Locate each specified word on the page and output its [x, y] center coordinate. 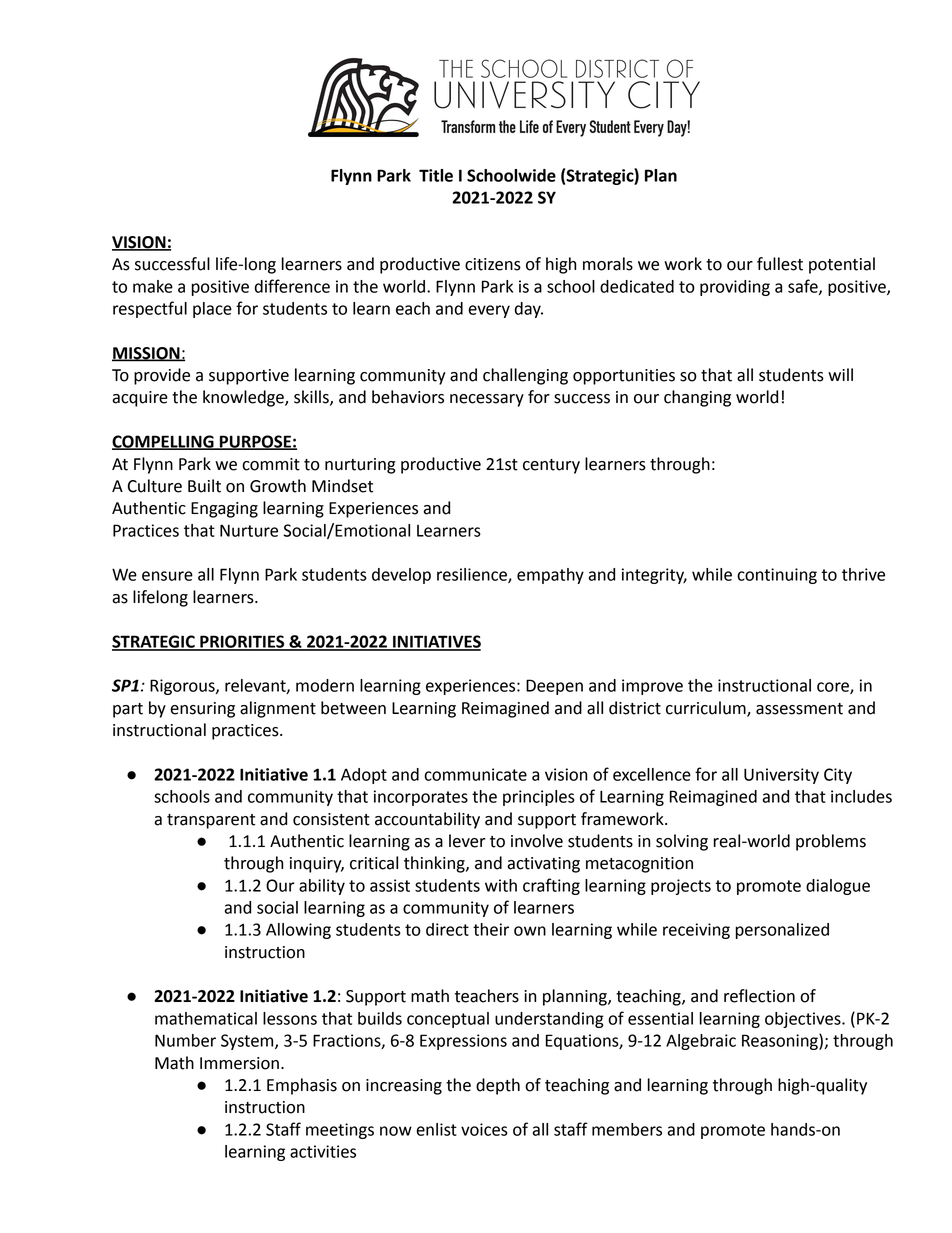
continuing [777, 576]
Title [436, 175]
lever [467, 841]
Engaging [224, 510]
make [153, 286]
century [551, 466]
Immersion [239, 1063]
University [781, 776]
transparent [211, 821]
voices [484, 1129]
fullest [780, 264]
